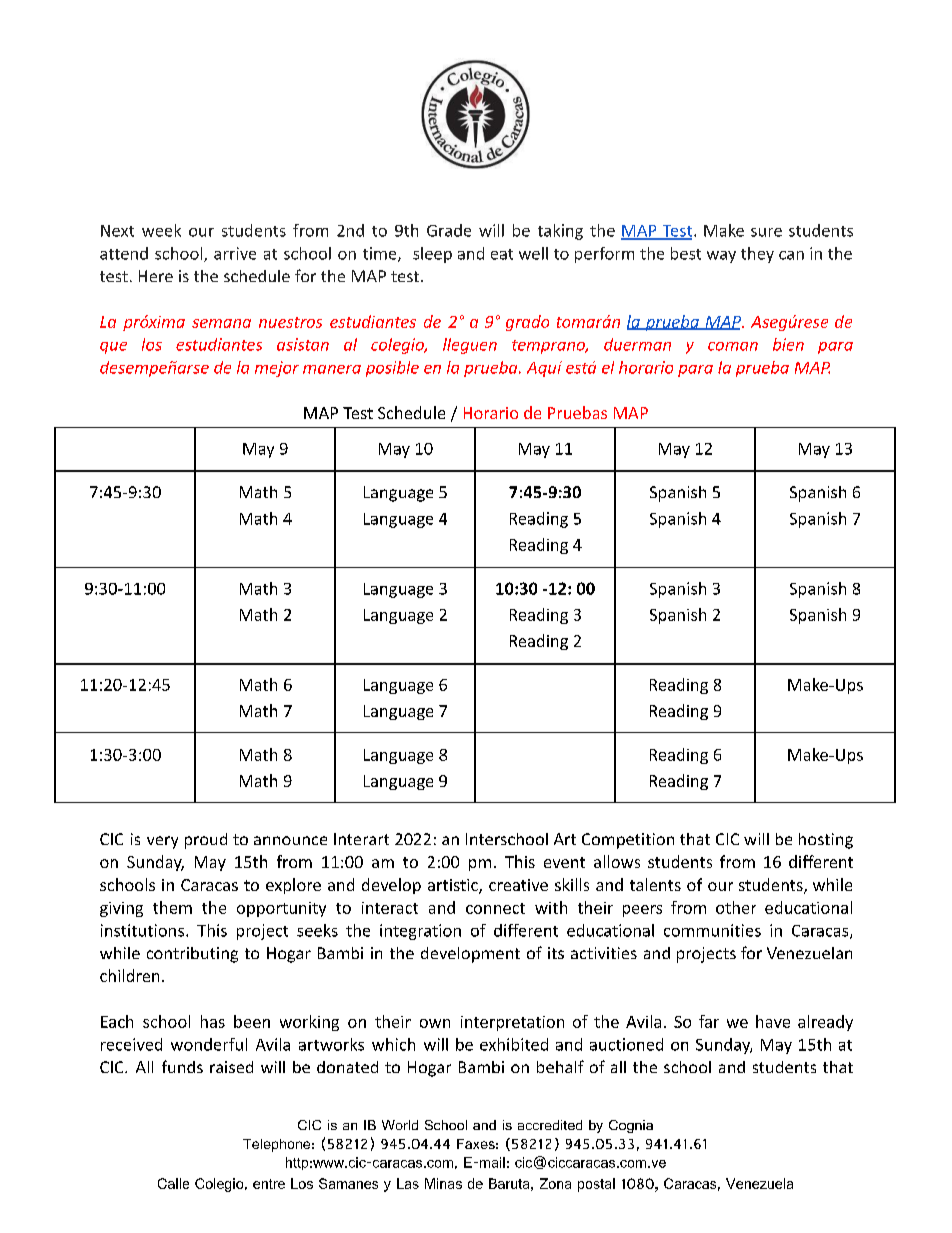 The height and width of the screenshot is (1233, 952). Describe the element at coordinates (826, 841) in the screenshot. I see `hosting` at that location.
